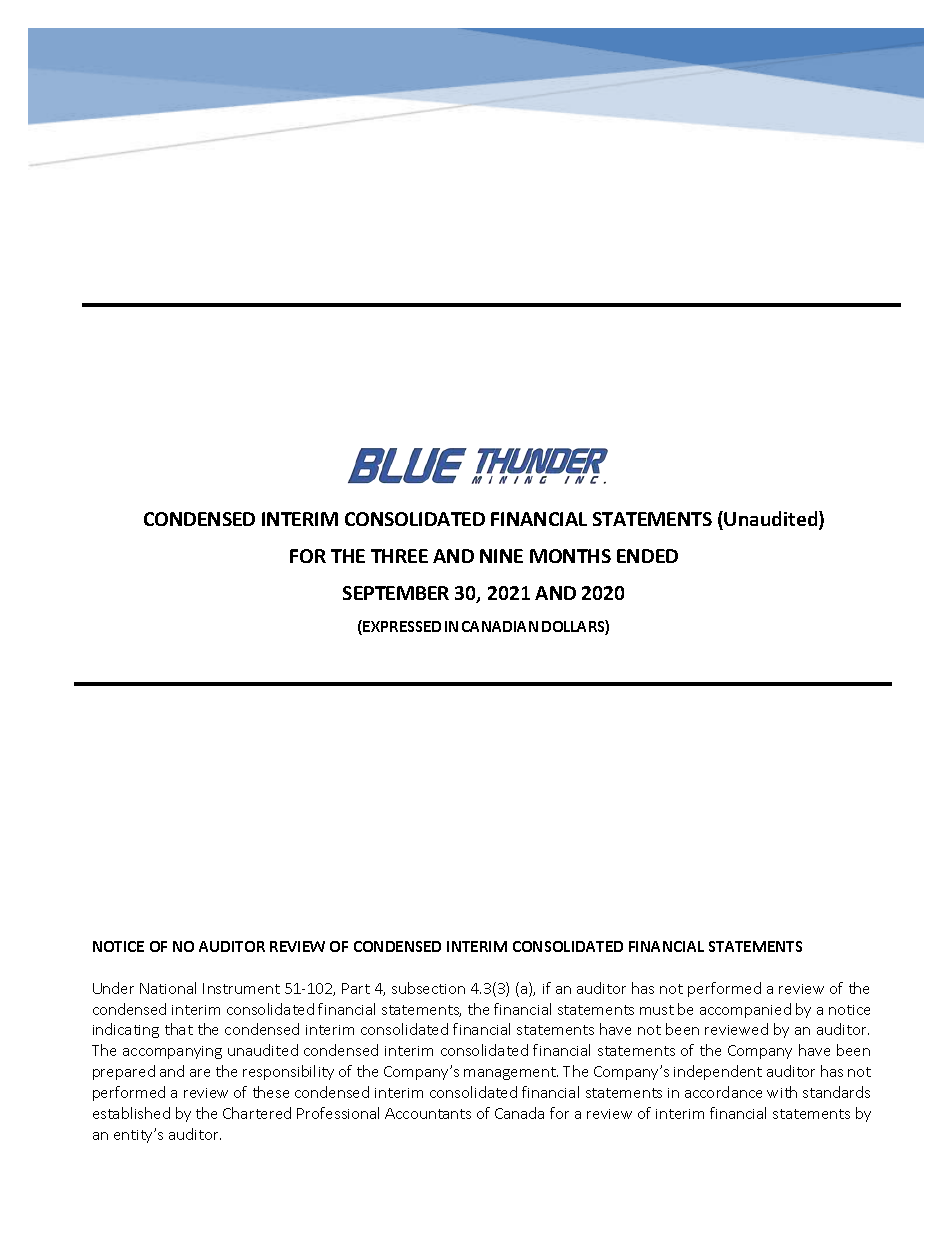 The image size is (952, 1233). Describe the element at coordinates (647, 556) in the screenshot. I see `ENDED` at that location.
